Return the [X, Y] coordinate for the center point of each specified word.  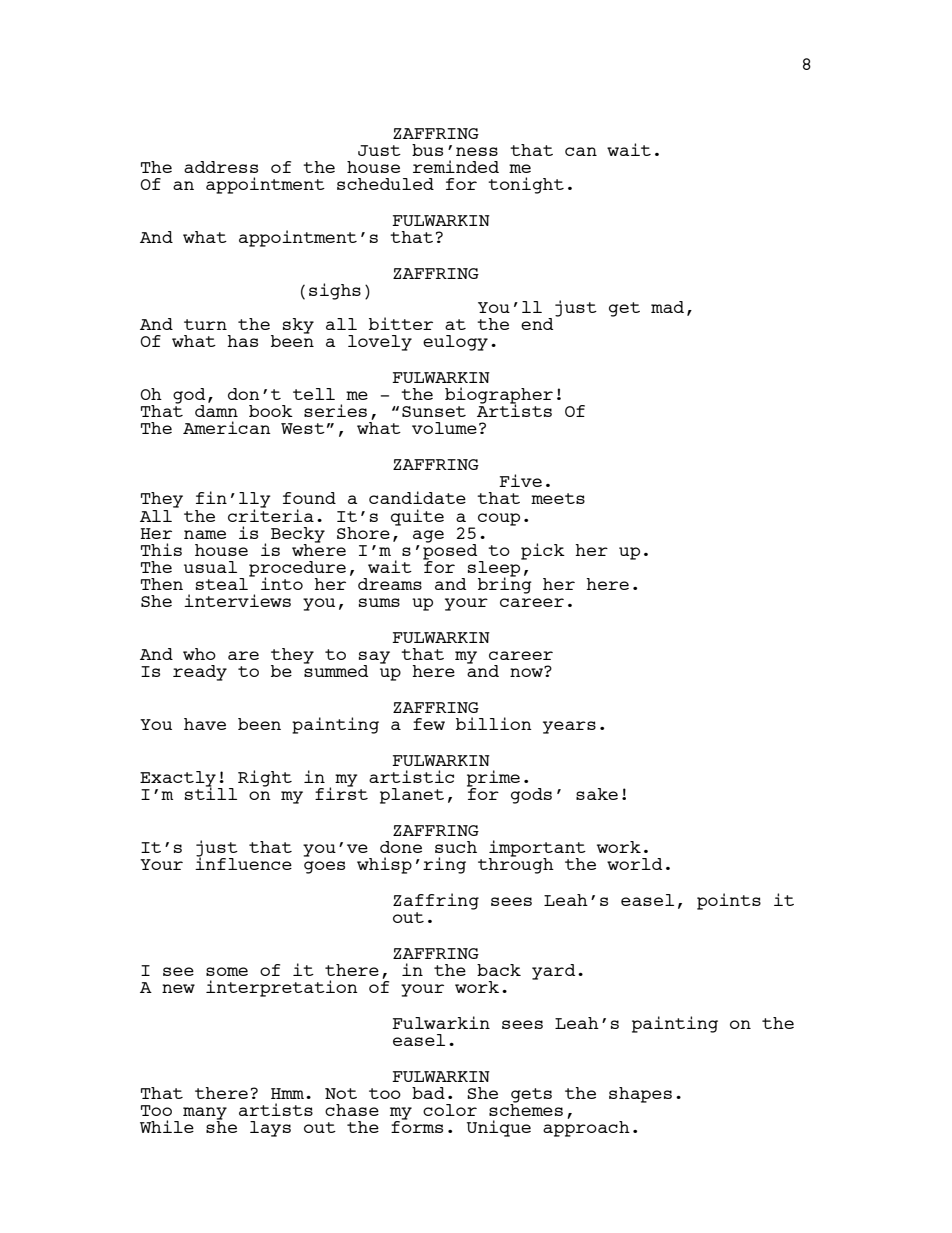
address [221, 167]
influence [243, 862]
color [450, 1110]
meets [558, 498]
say [374, 658]
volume [444, 428]
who [199, 654]
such [456, 847]
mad [667, 307]
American [227, 427]
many [205, 1114]
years [569, 727]
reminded [456, 166]
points [729, 901]
